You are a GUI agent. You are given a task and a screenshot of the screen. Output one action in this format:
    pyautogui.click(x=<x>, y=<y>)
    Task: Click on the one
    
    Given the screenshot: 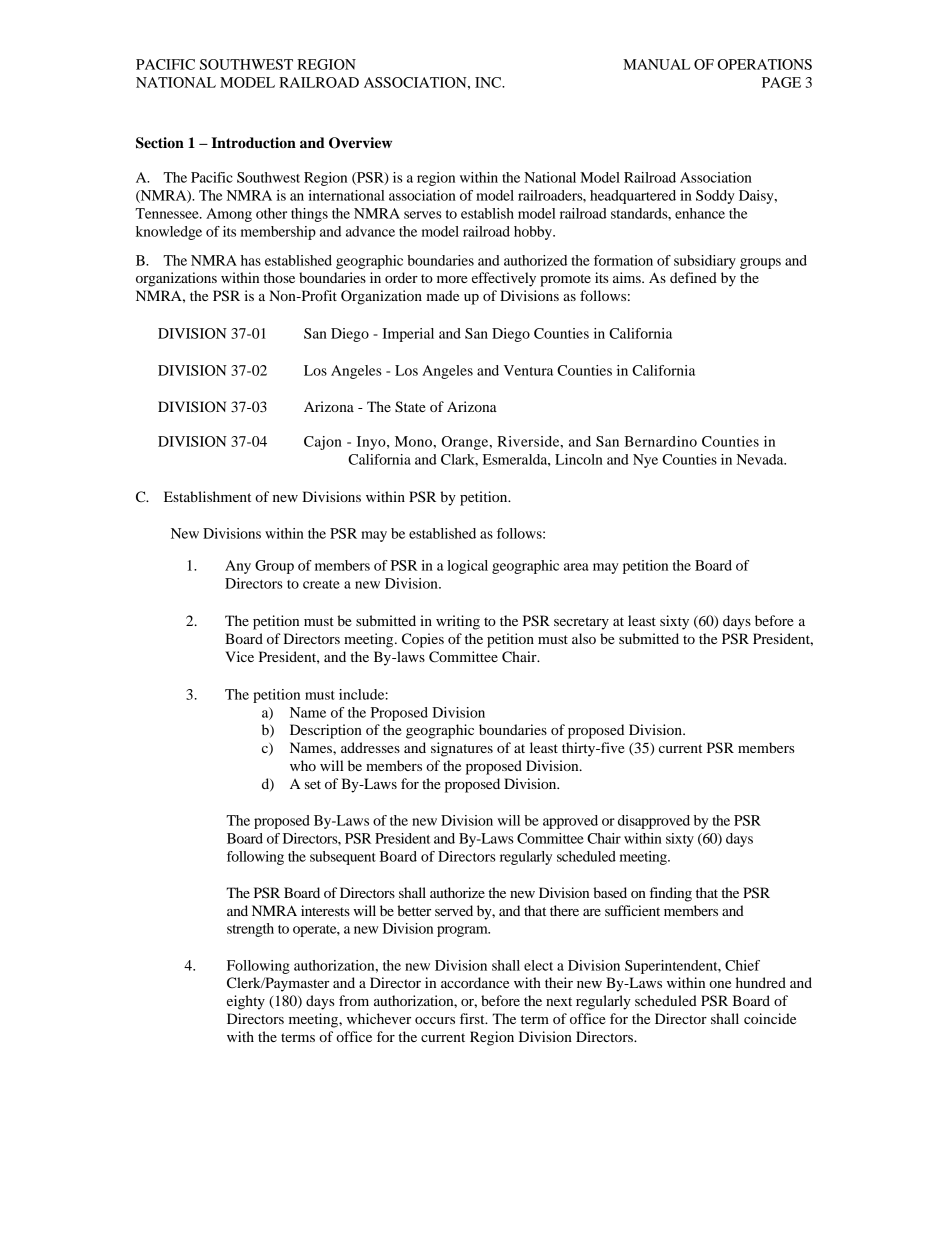 What is the action you would take?
    pyautogui.click(x=720, y=984)
